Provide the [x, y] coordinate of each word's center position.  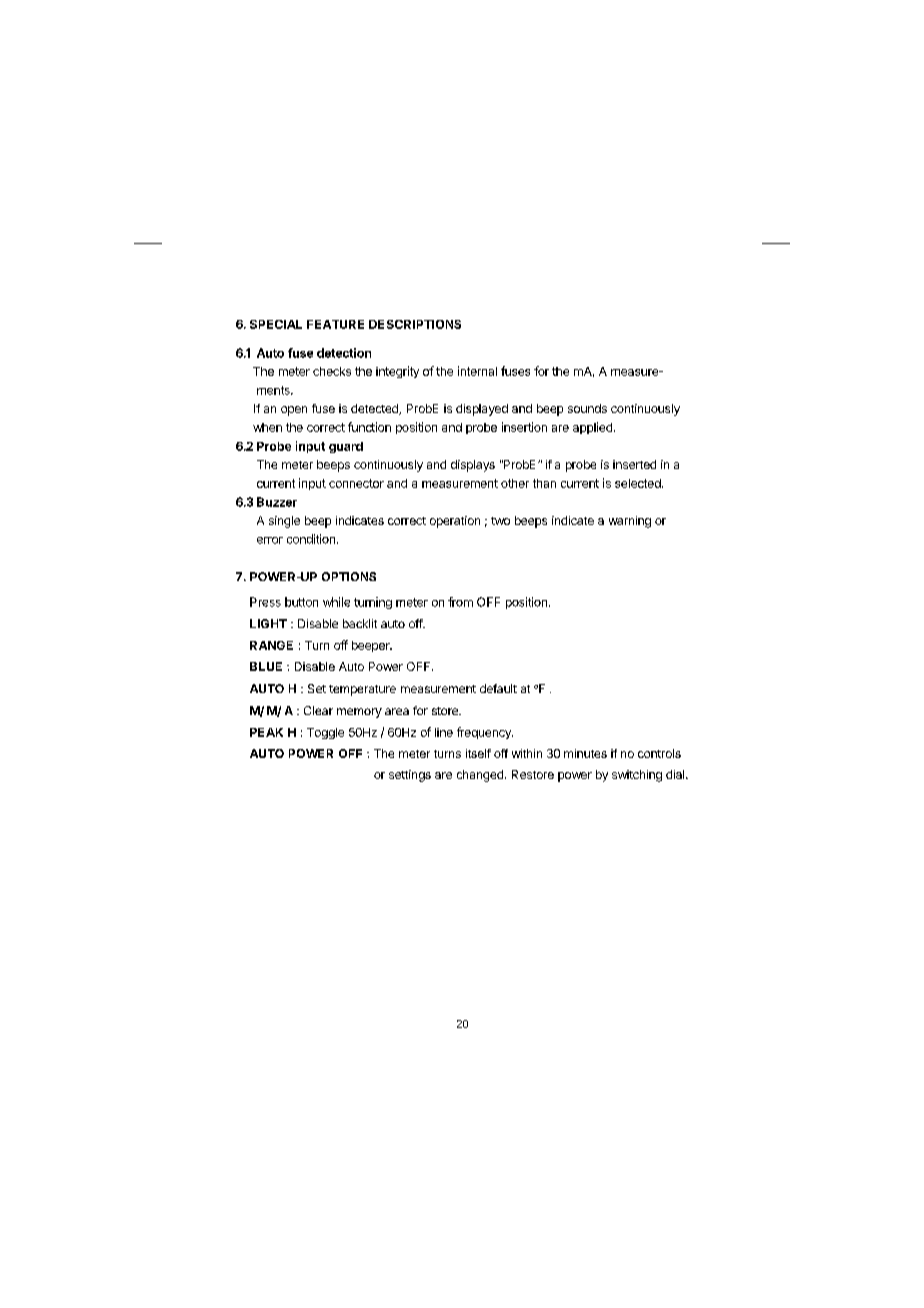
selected [639, 483]
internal [477, 371]
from [460, 602]
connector [356, 483]
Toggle [325, 733]
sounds [587, 408]
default [498, 688]
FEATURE [335, 324]
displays [473, 466]
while [336, 602]
